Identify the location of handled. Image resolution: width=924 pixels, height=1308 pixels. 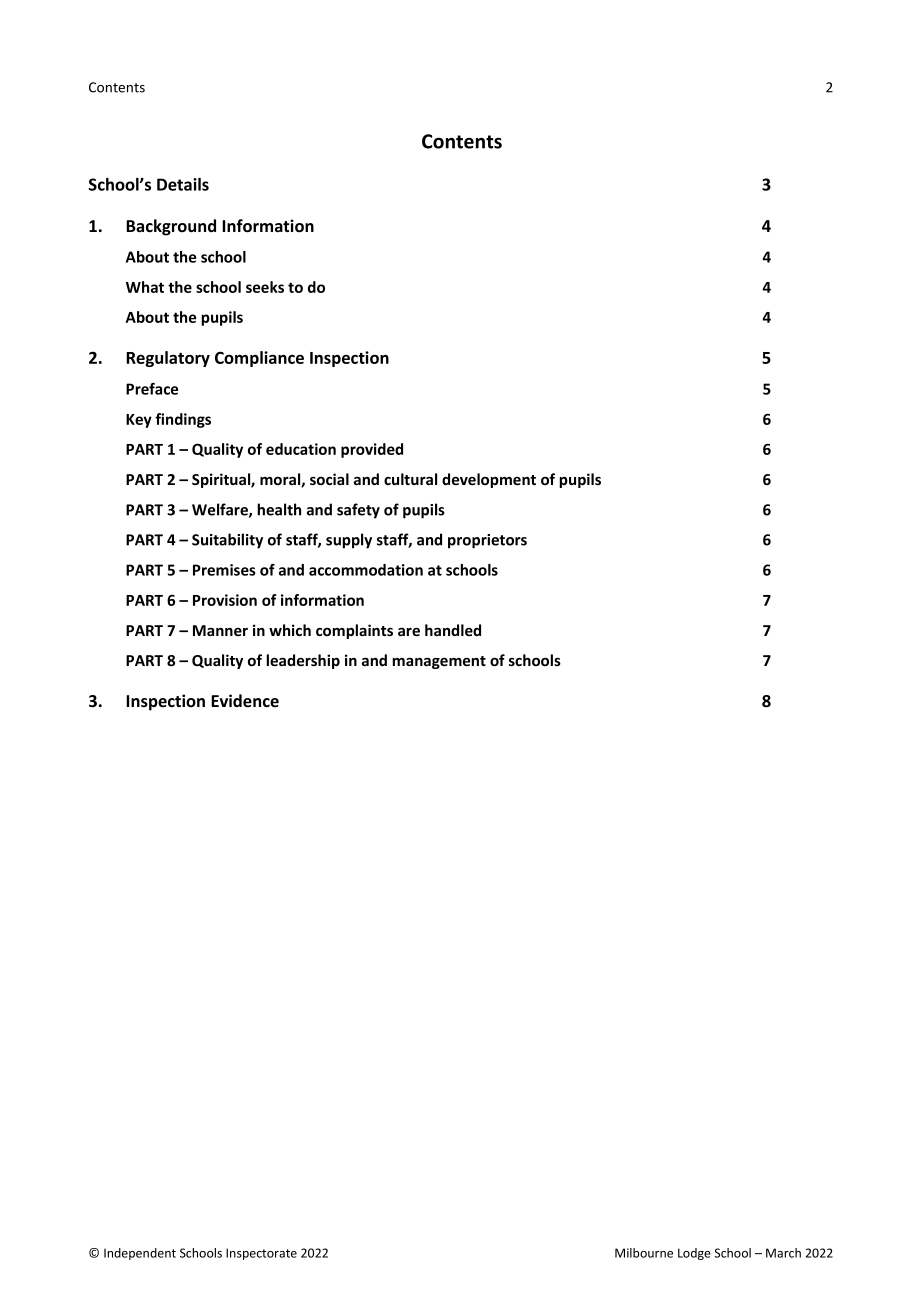
(453, 630).
